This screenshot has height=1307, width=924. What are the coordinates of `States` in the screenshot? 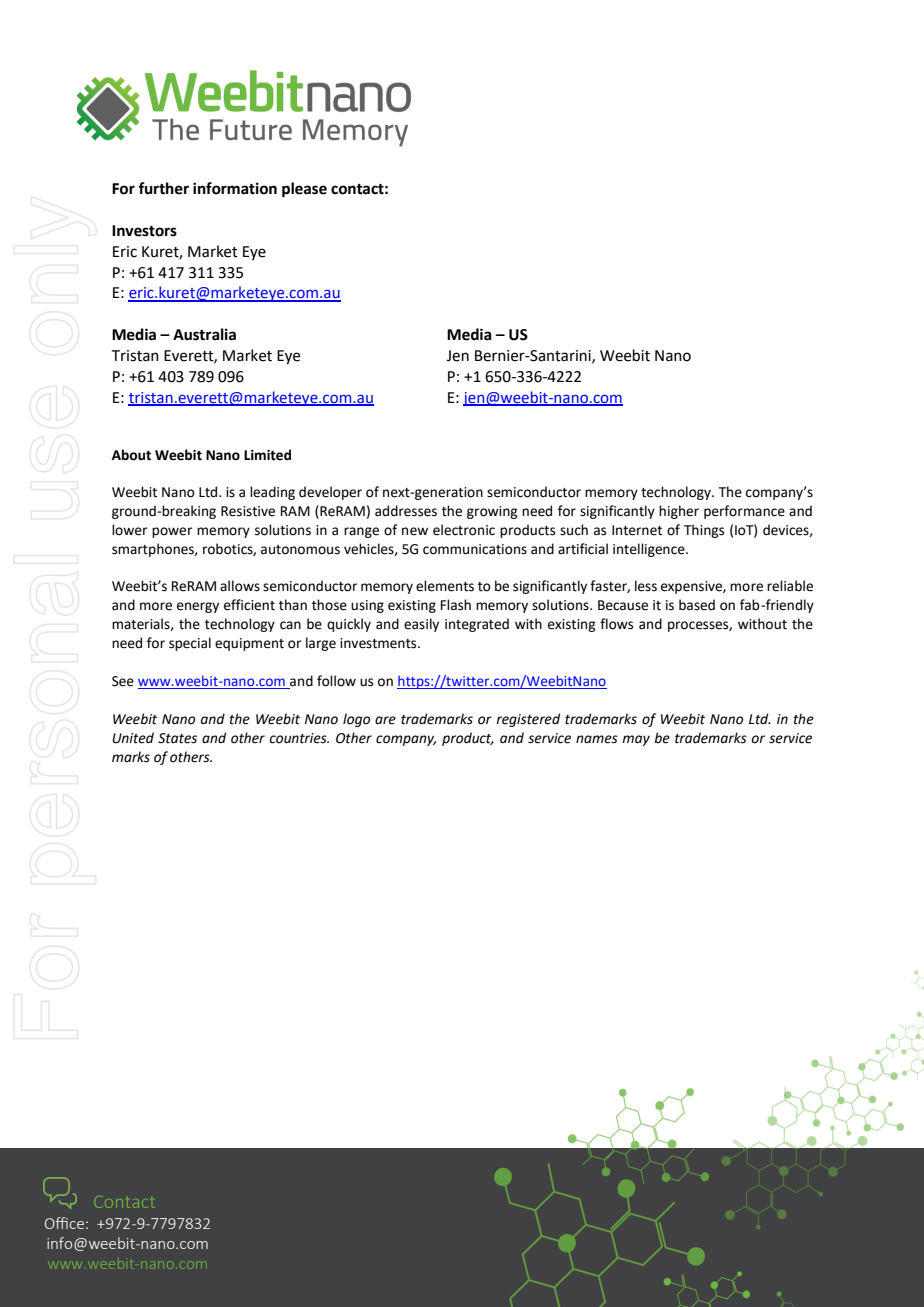 It's located at (177, 738).
